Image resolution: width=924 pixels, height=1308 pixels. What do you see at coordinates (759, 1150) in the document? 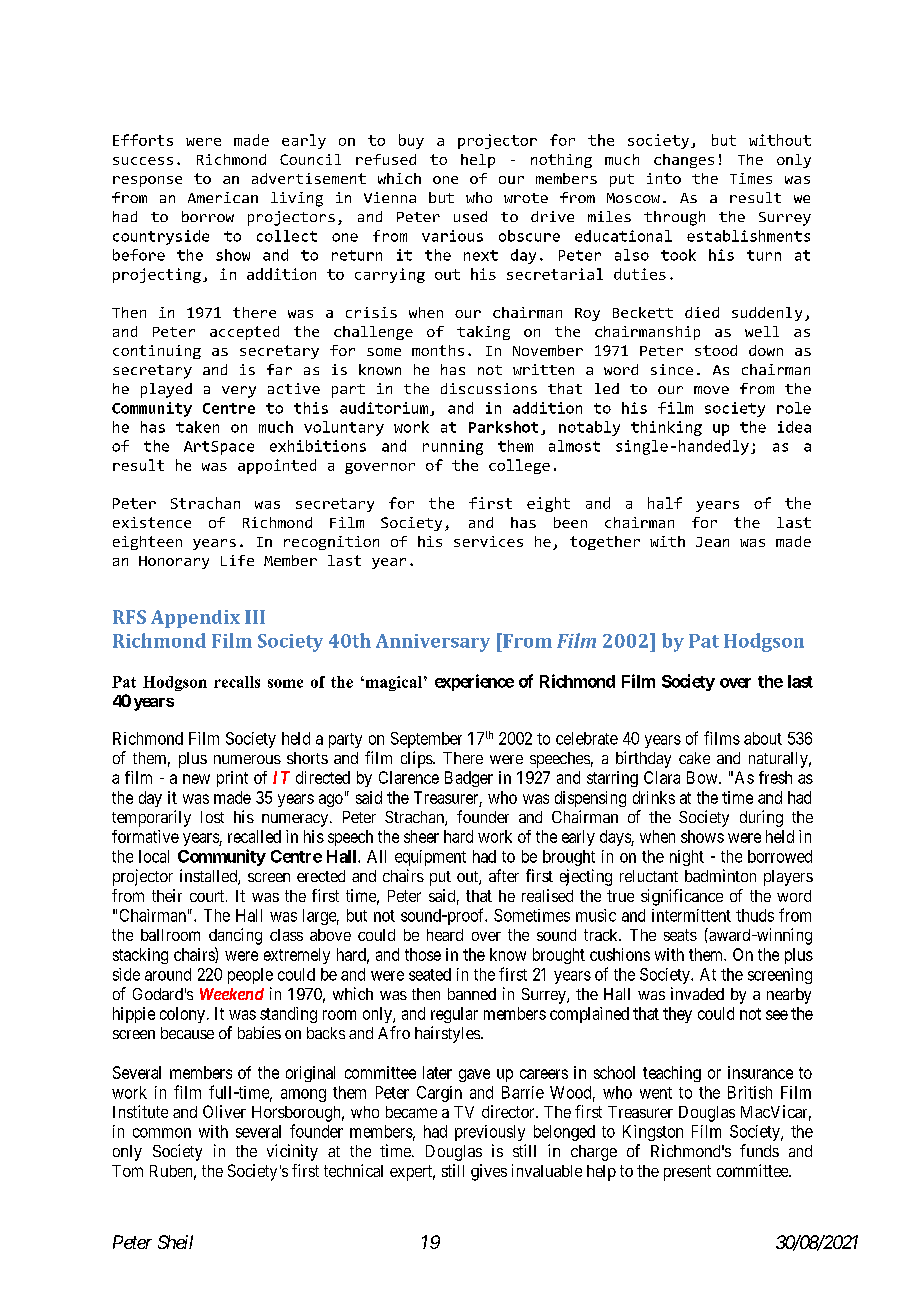
I see `funds` at bounding box center [759, 1150].
